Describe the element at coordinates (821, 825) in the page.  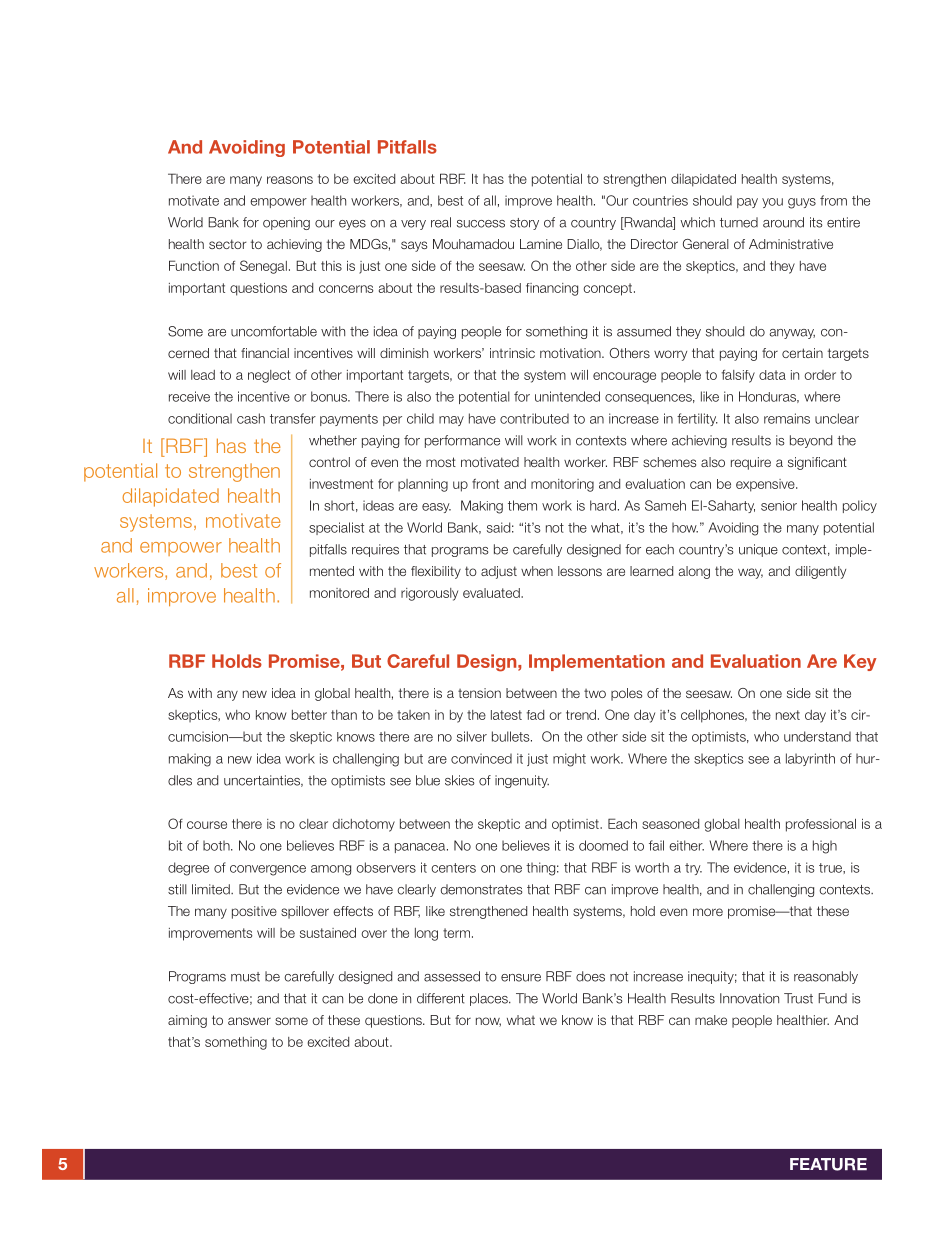
I see `professional` at that location.
